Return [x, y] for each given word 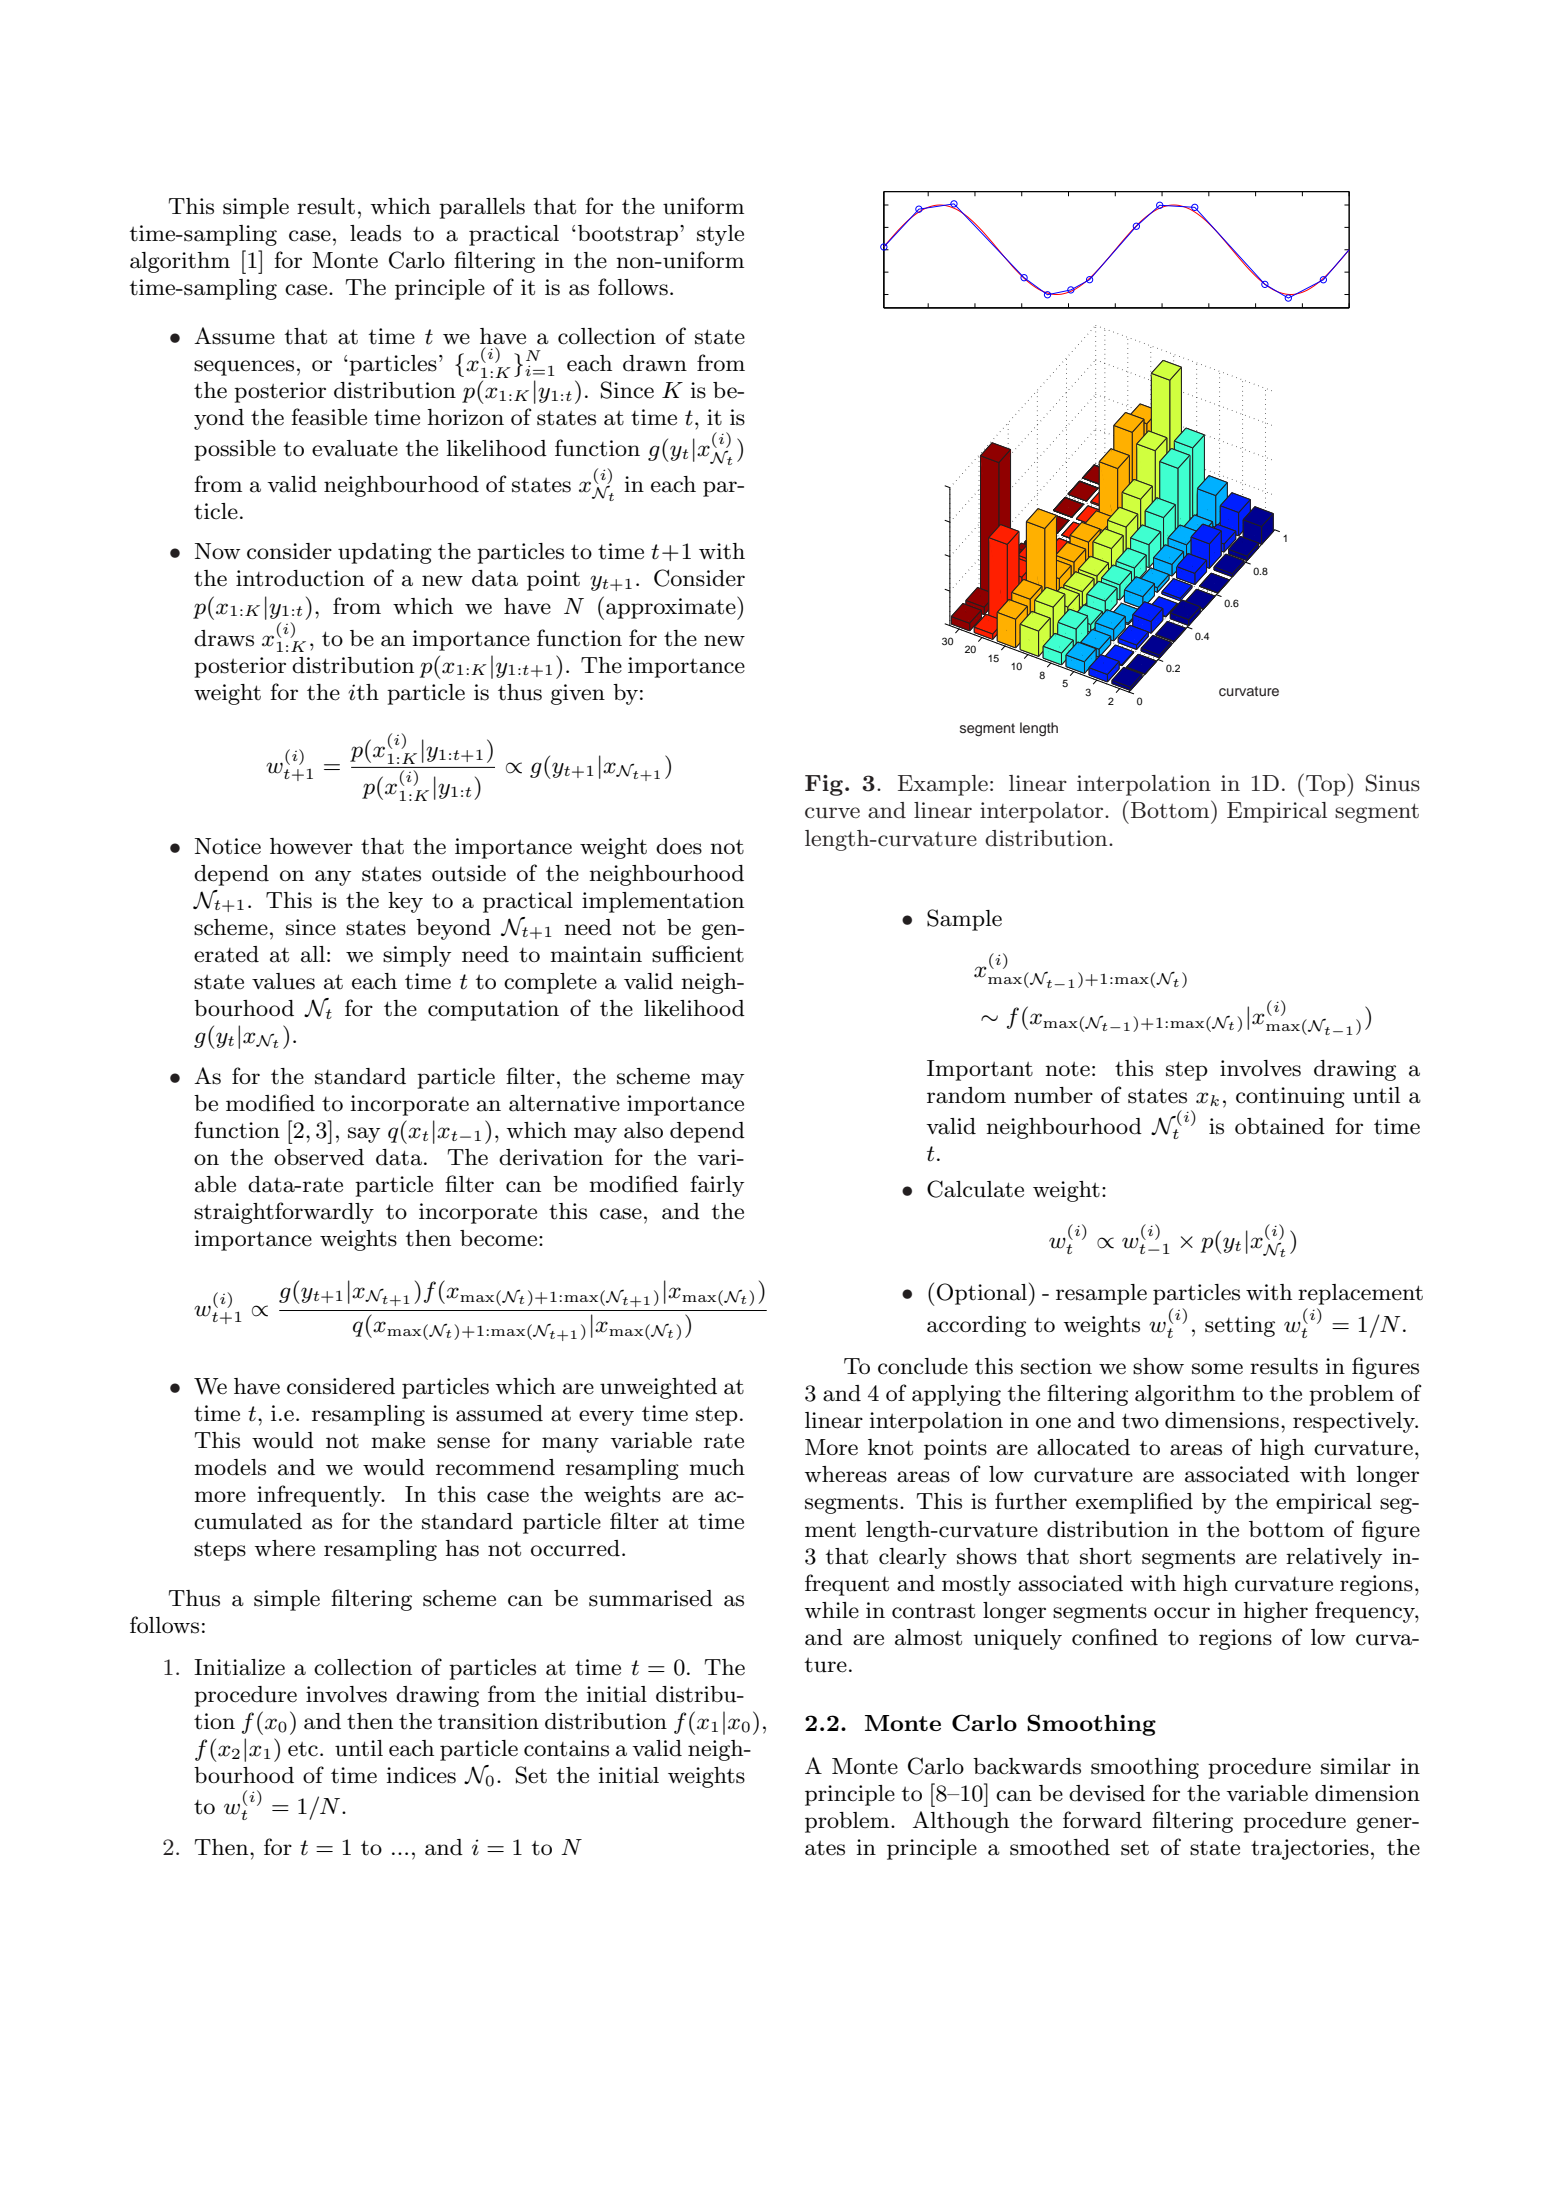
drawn [655, 363]
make [398, 1440]
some [1217, 1369]
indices [421, 1775]
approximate [672, 608]
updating [385, 553]
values [283, 981]
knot [890, 1447]
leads [375, 233]
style [720, 235]
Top [1327, 785]
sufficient [698, 954]
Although [960, 1822]
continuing [1290, 1097]
